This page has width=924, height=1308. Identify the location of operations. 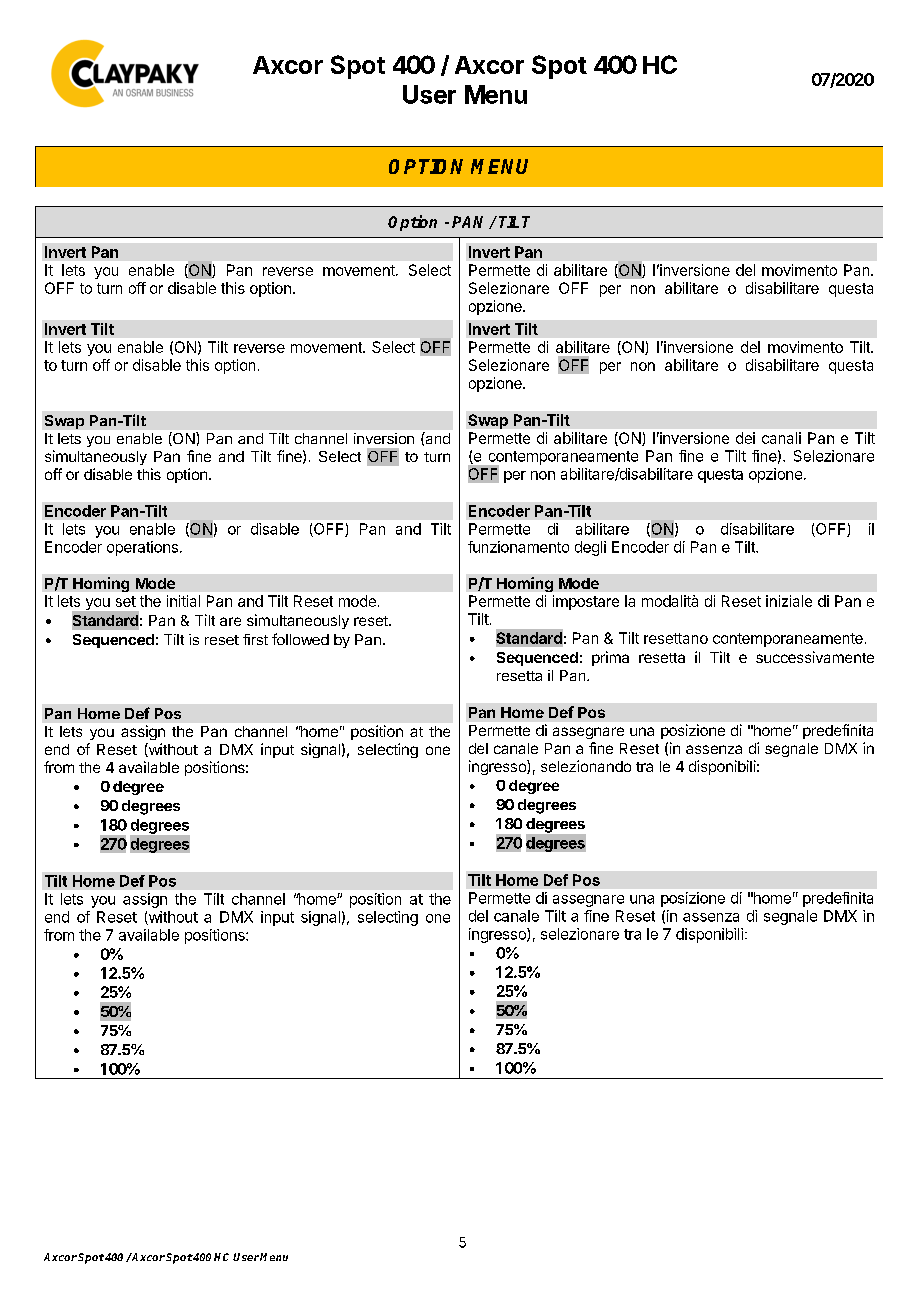
(142, 548).
